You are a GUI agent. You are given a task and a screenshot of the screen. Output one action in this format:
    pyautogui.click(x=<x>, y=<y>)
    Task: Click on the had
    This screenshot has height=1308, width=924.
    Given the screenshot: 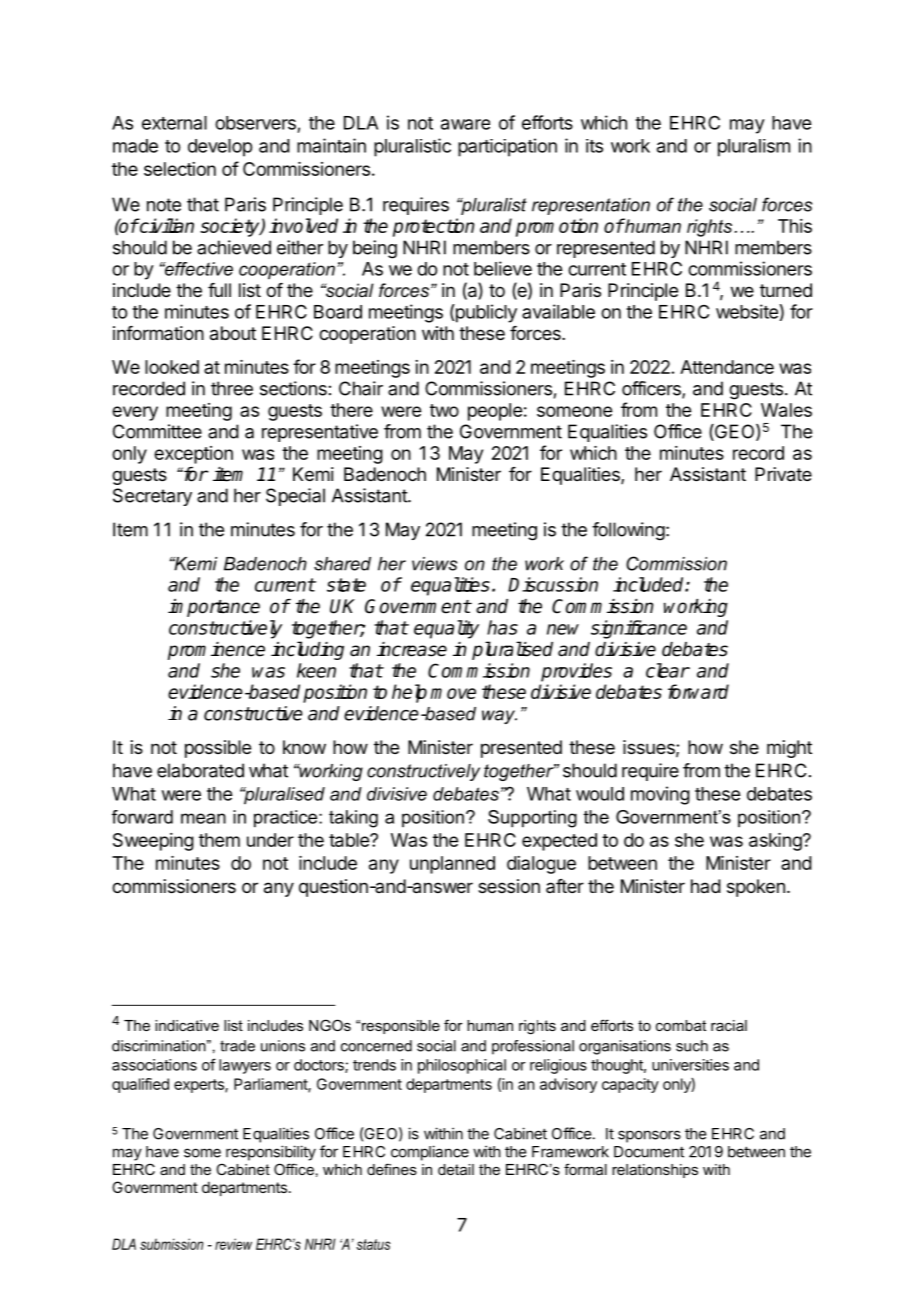 What is the action you would take?
    pyautogui.click(x=706, y=886)
